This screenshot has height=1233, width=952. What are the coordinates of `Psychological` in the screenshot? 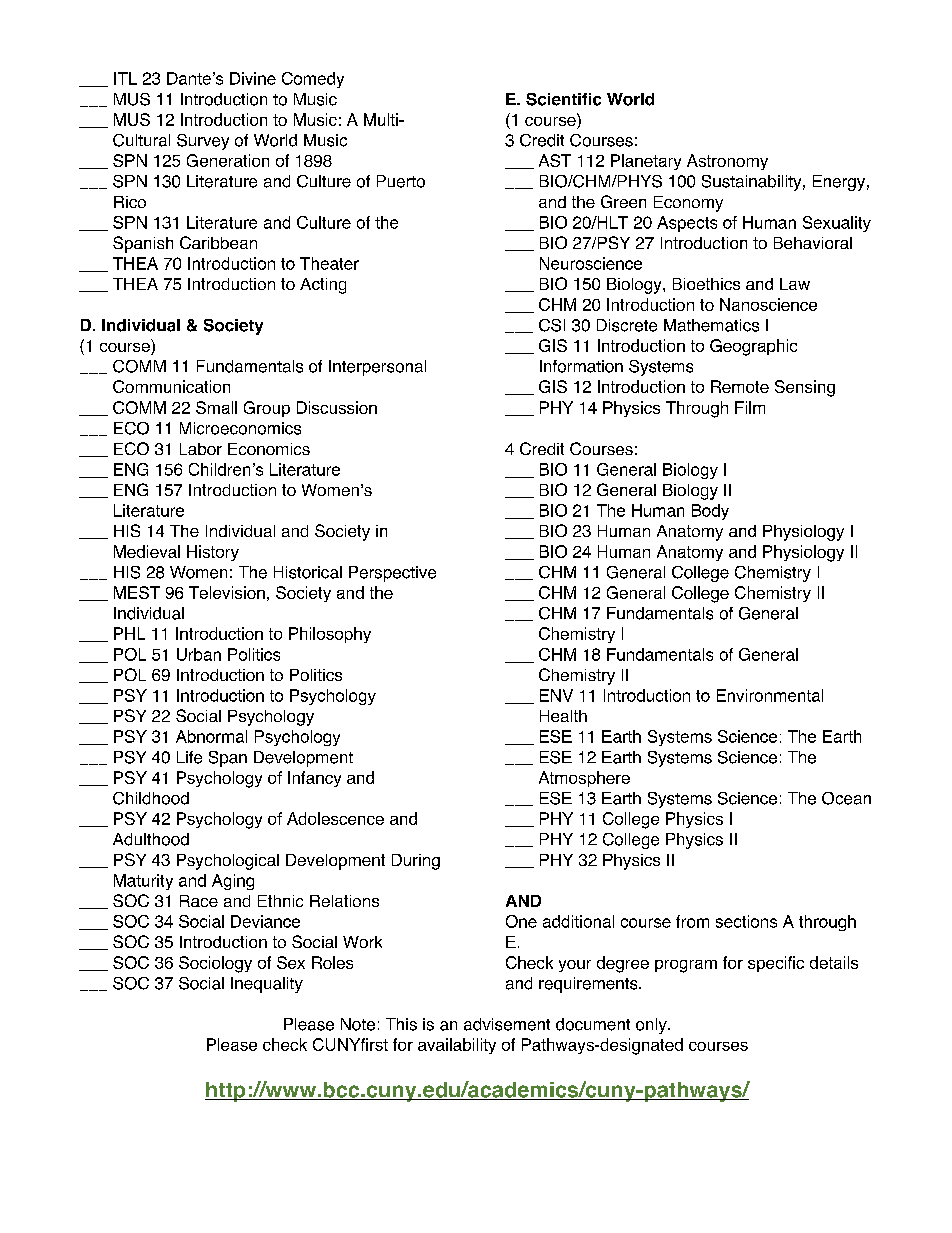 It's located at (228, 862).
